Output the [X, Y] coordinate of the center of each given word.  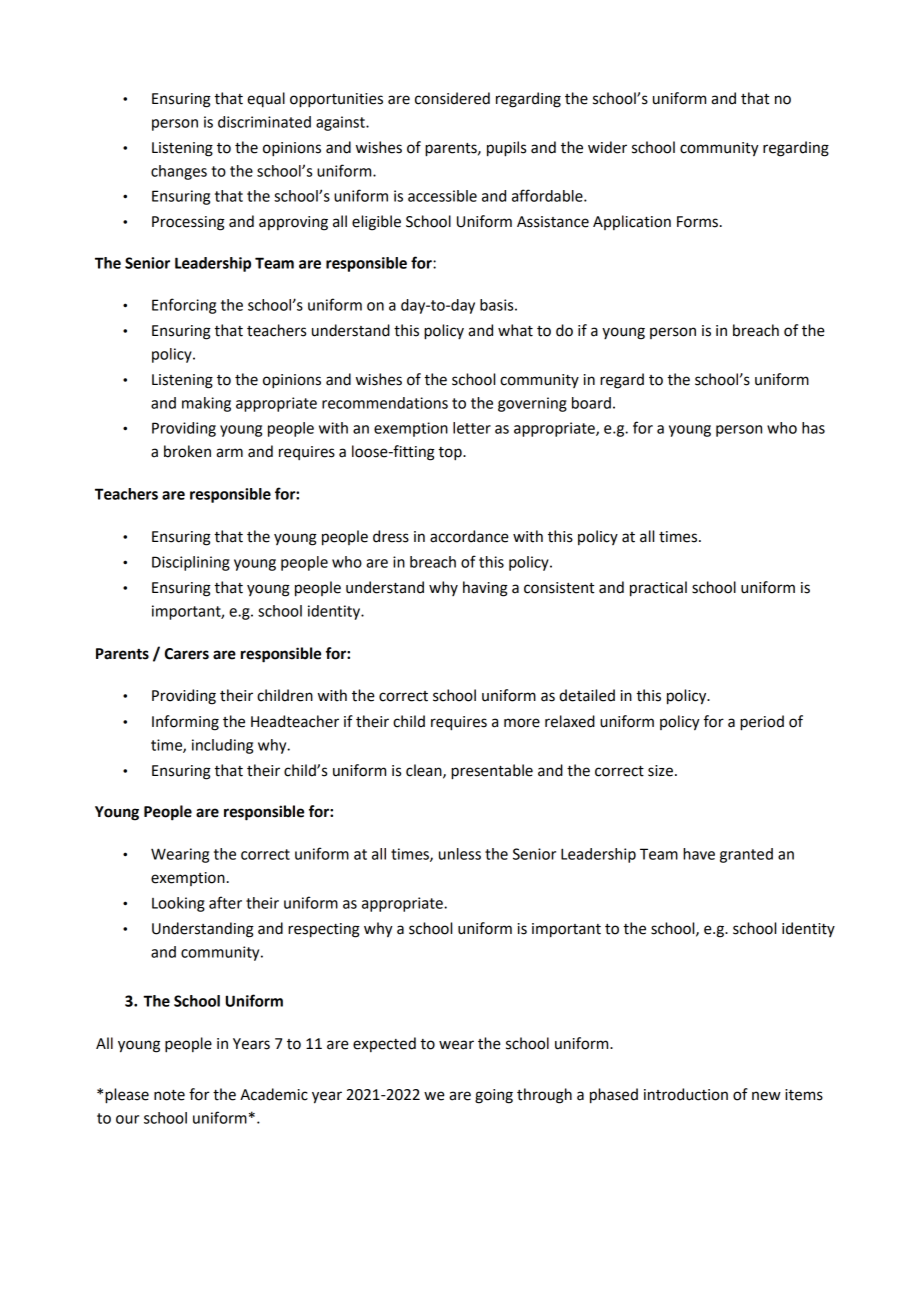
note [169, 1095]
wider [607, 147]
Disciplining [191, 563]
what [515, 330]
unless [460, 854]
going [494, 1096]
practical [658, 589]
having [485, 589]
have [699, 854]
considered [452, 98]
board [591, 403]
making [206, 404]
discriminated [264, 122]
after [225, 902]
